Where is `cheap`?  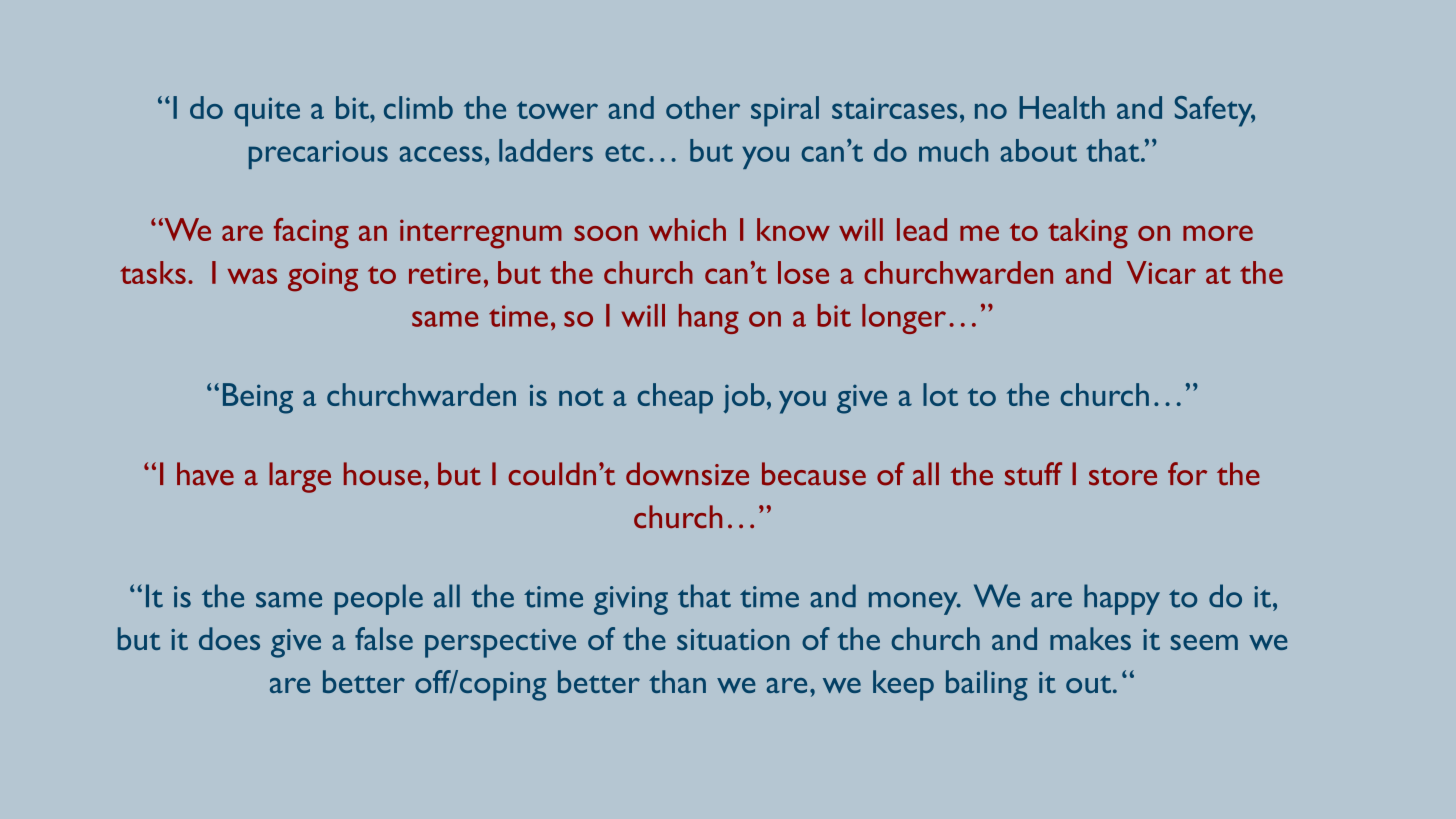
cheap is located at coordinates (675, 398).
